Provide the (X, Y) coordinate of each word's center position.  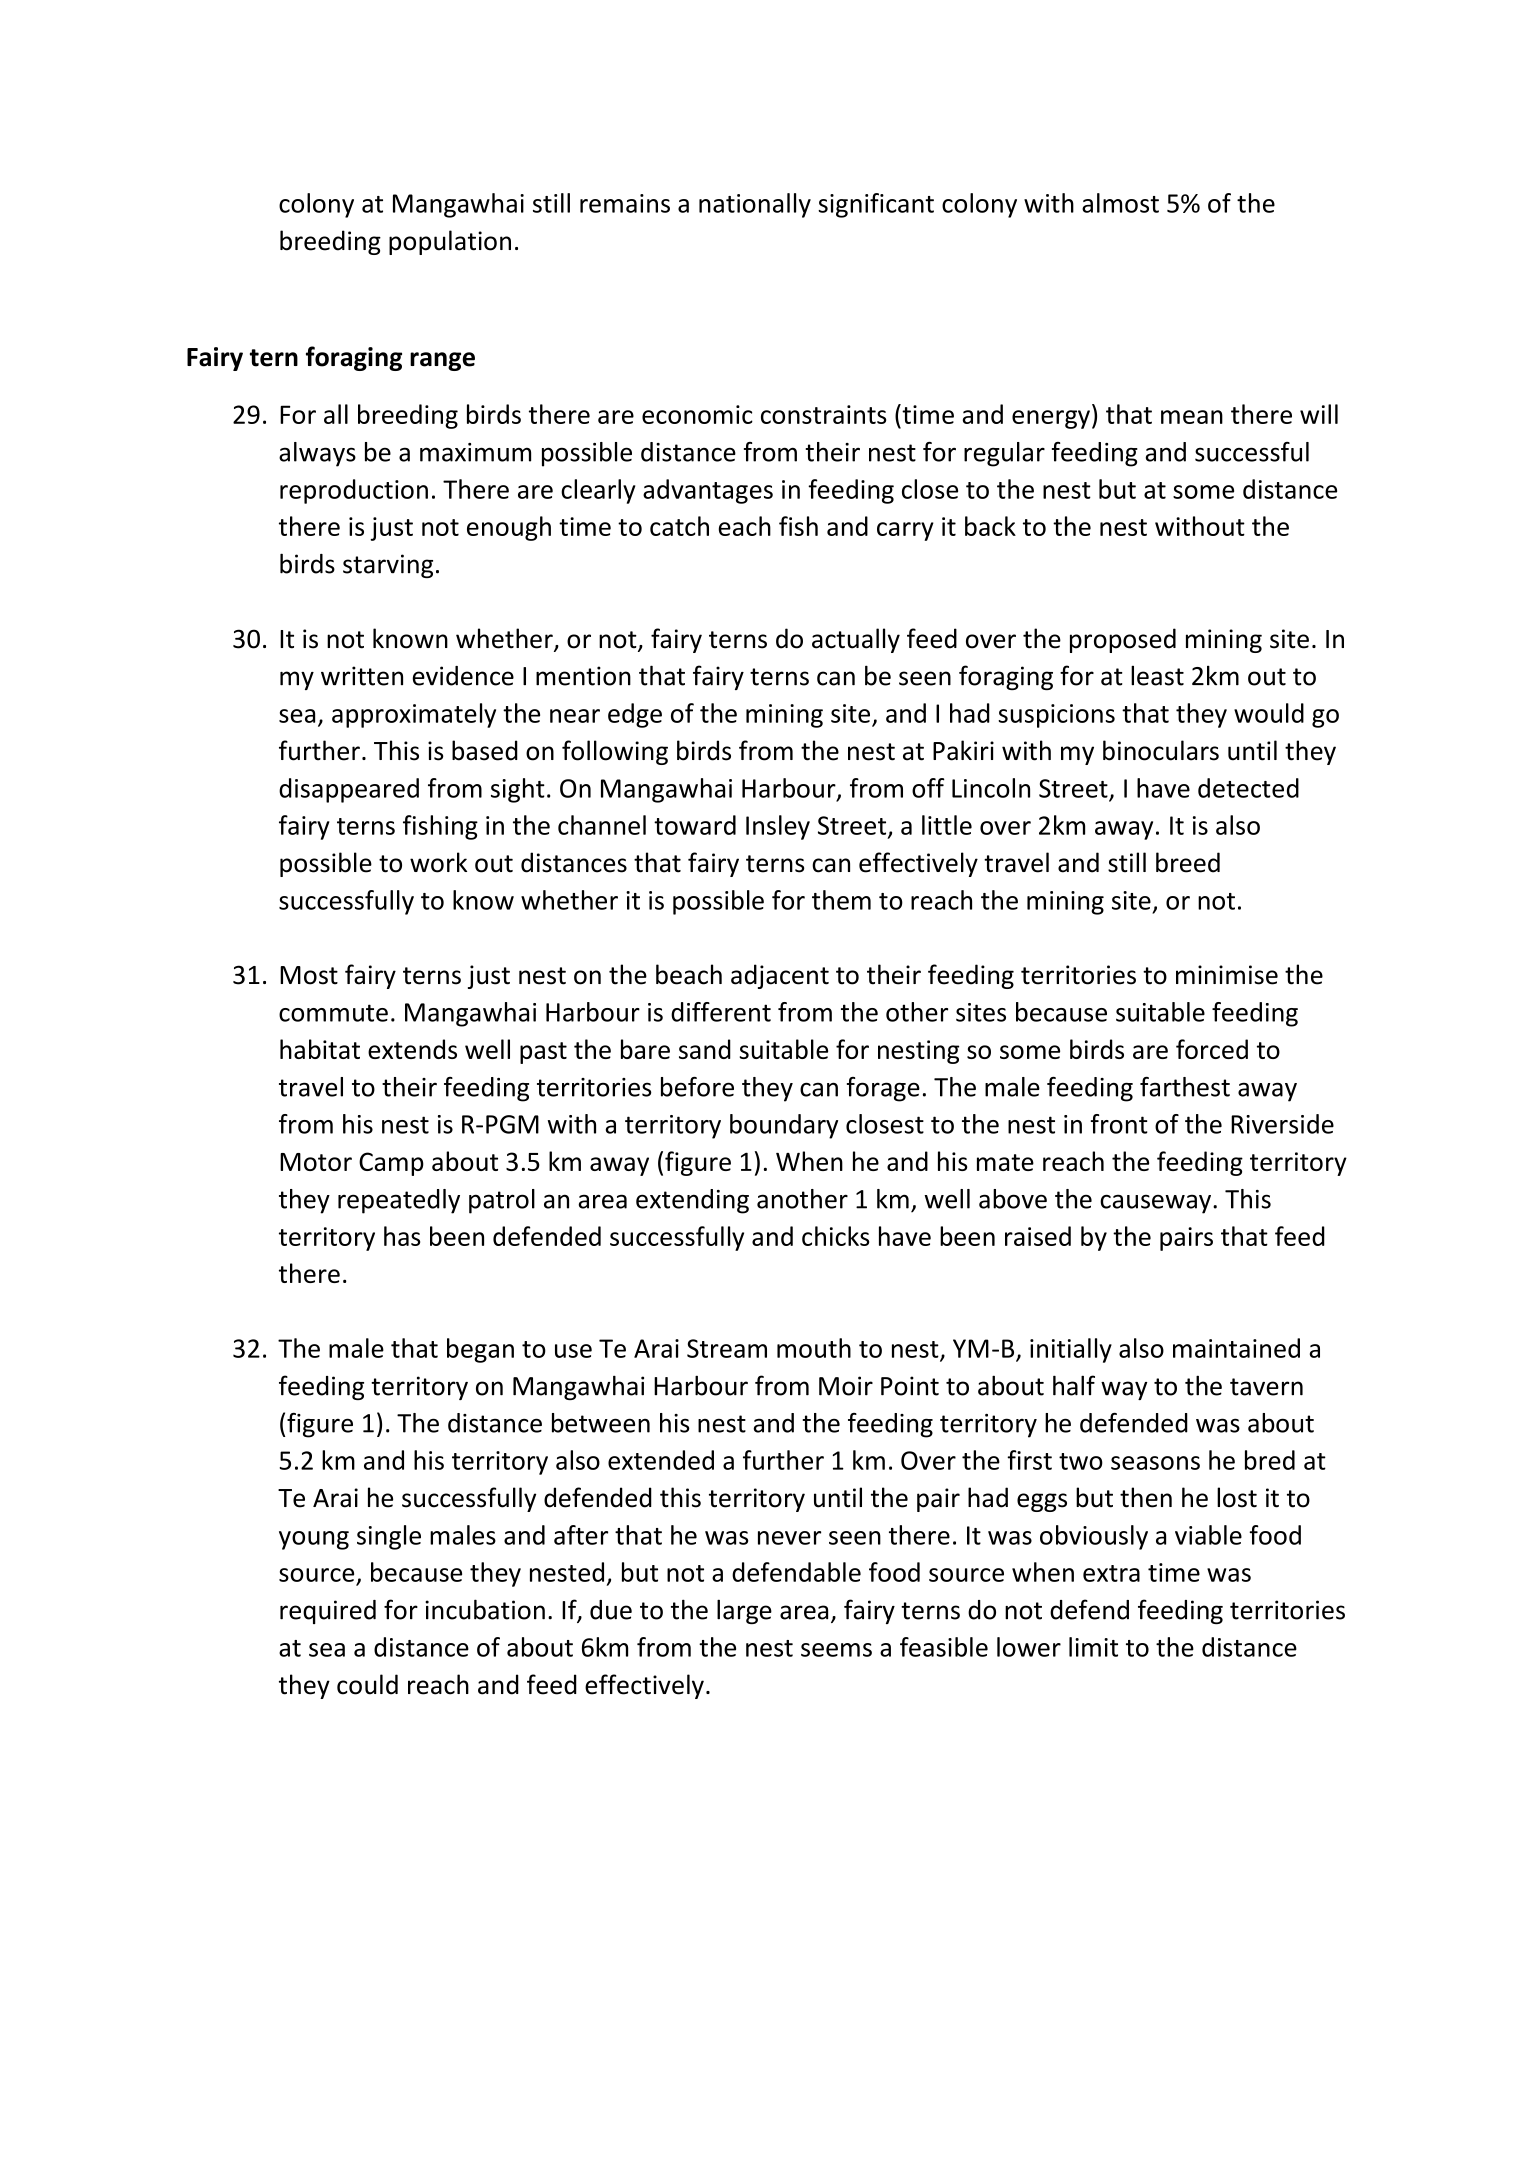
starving (388, 566)
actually (856, 640)
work (438, 862)
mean (1192, 417)
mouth (814, 1348)
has (402, 1236)
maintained (1236, 1348)
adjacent (780, 976)
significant (876, 205)
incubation (485, 1609)
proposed (1123, 640)
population (450, 242)
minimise (1227, 975)
